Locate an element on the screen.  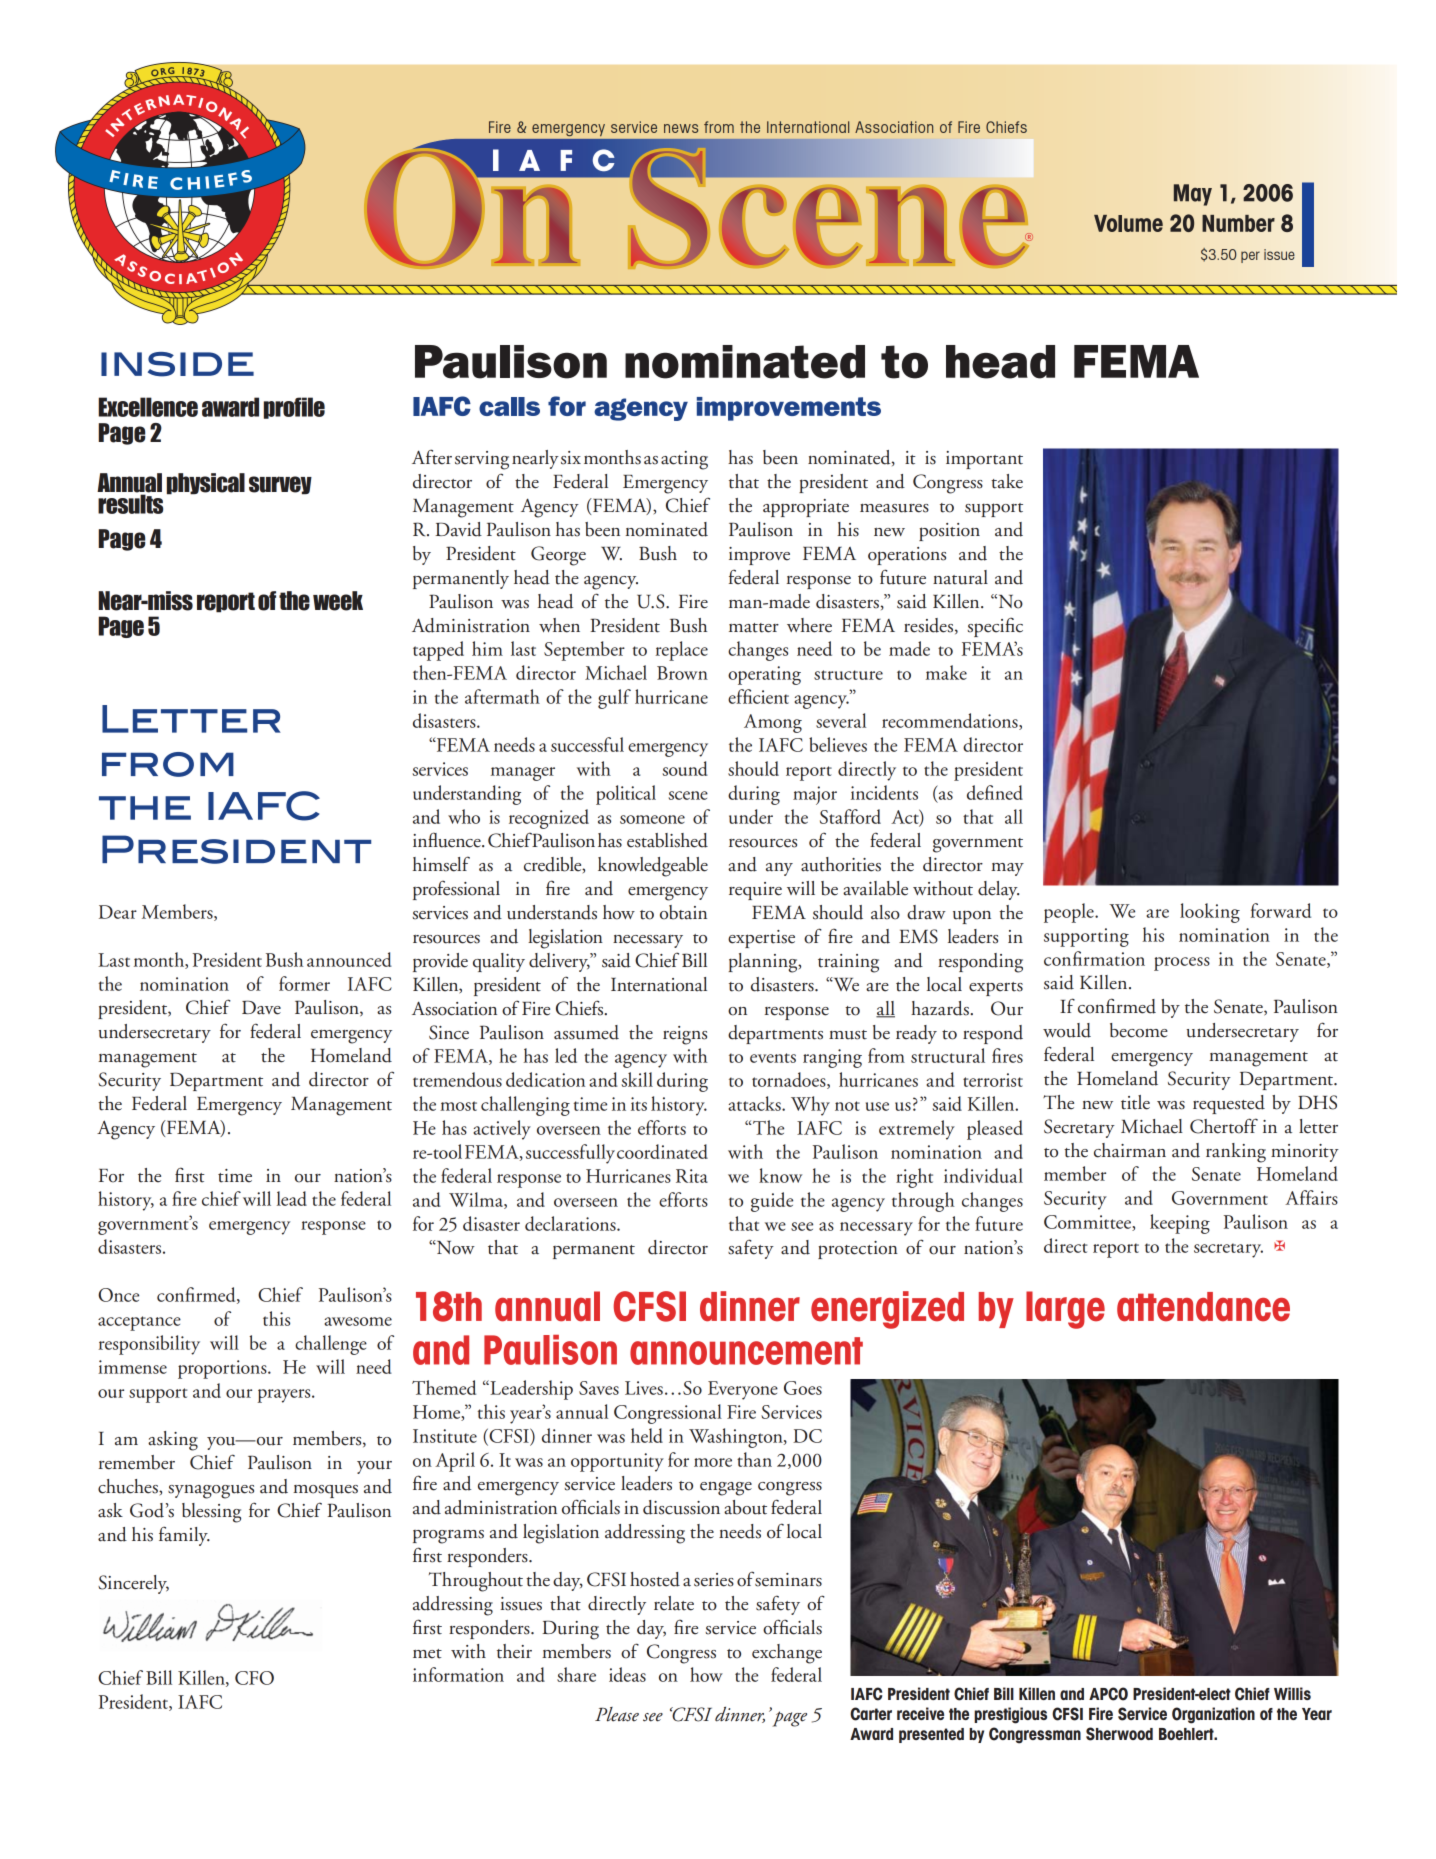
effi is located at coordinates (740, 696).
